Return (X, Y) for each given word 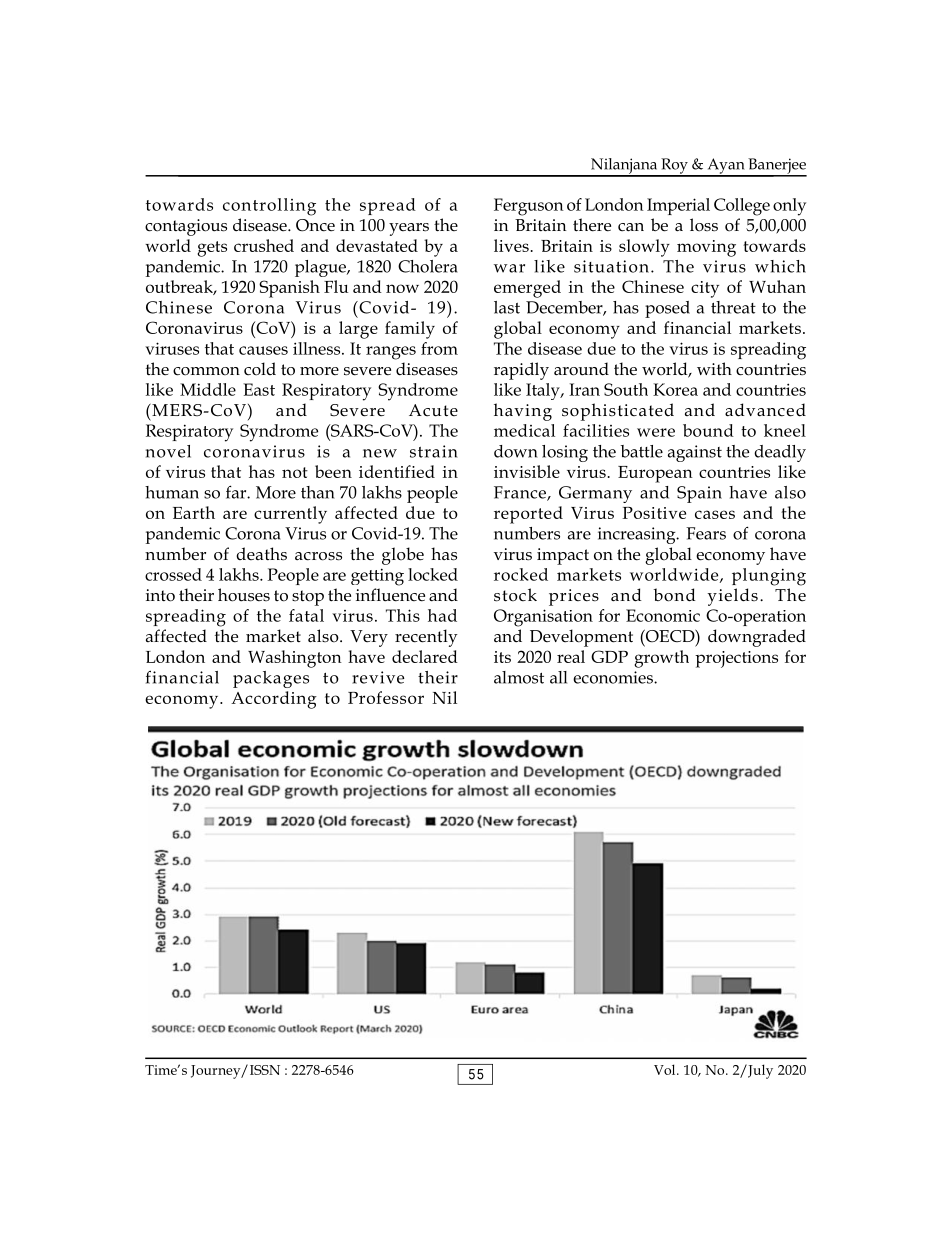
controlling (269, 207)
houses (244, 595)
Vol (666, 1069)
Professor (386, 697)
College (742, 207)
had (442, 615)
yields (732, 597)
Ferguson (529, 207)
